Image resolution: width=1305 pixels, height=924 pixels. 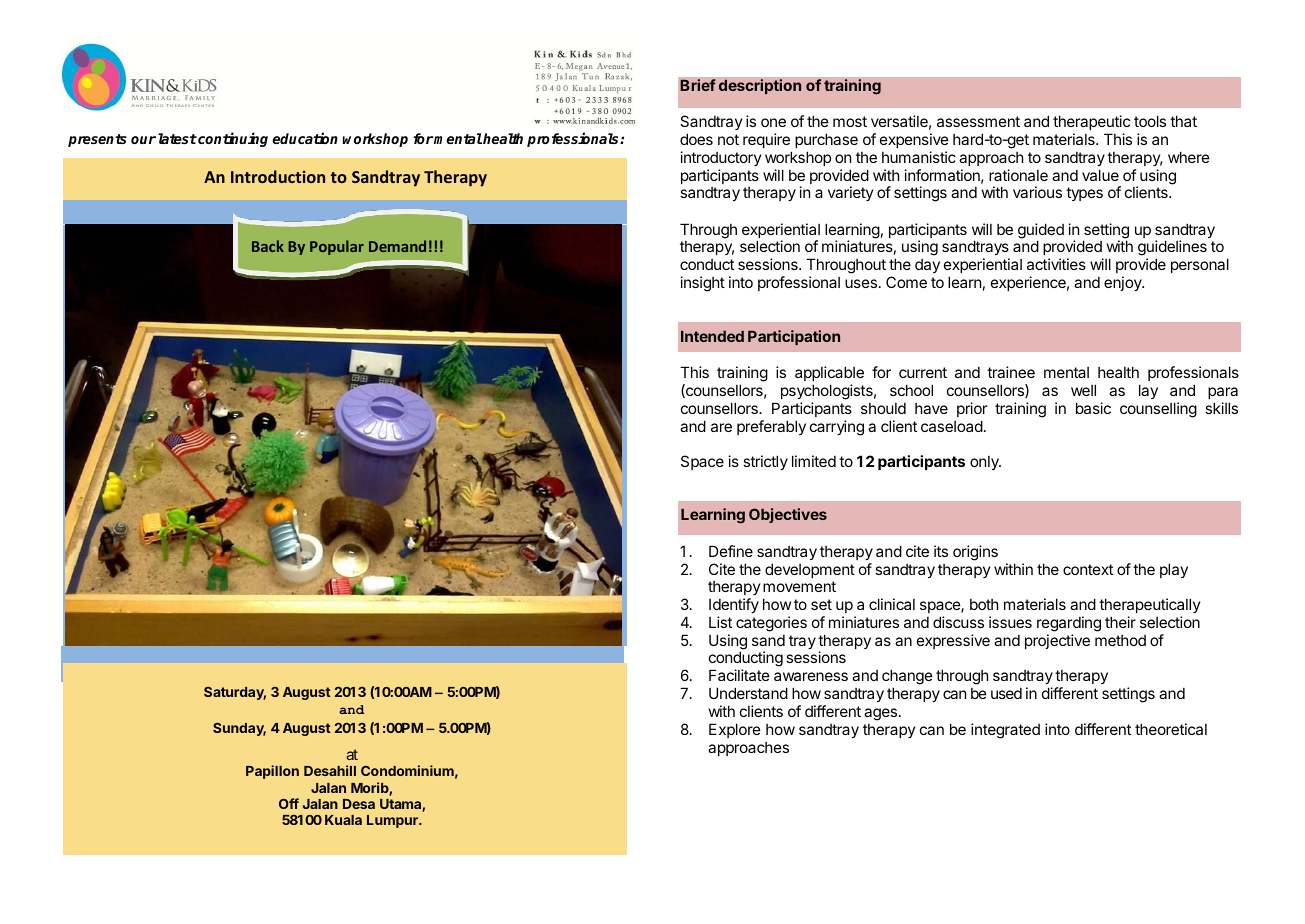 I want to click on only, so click(x=985, y=463).
